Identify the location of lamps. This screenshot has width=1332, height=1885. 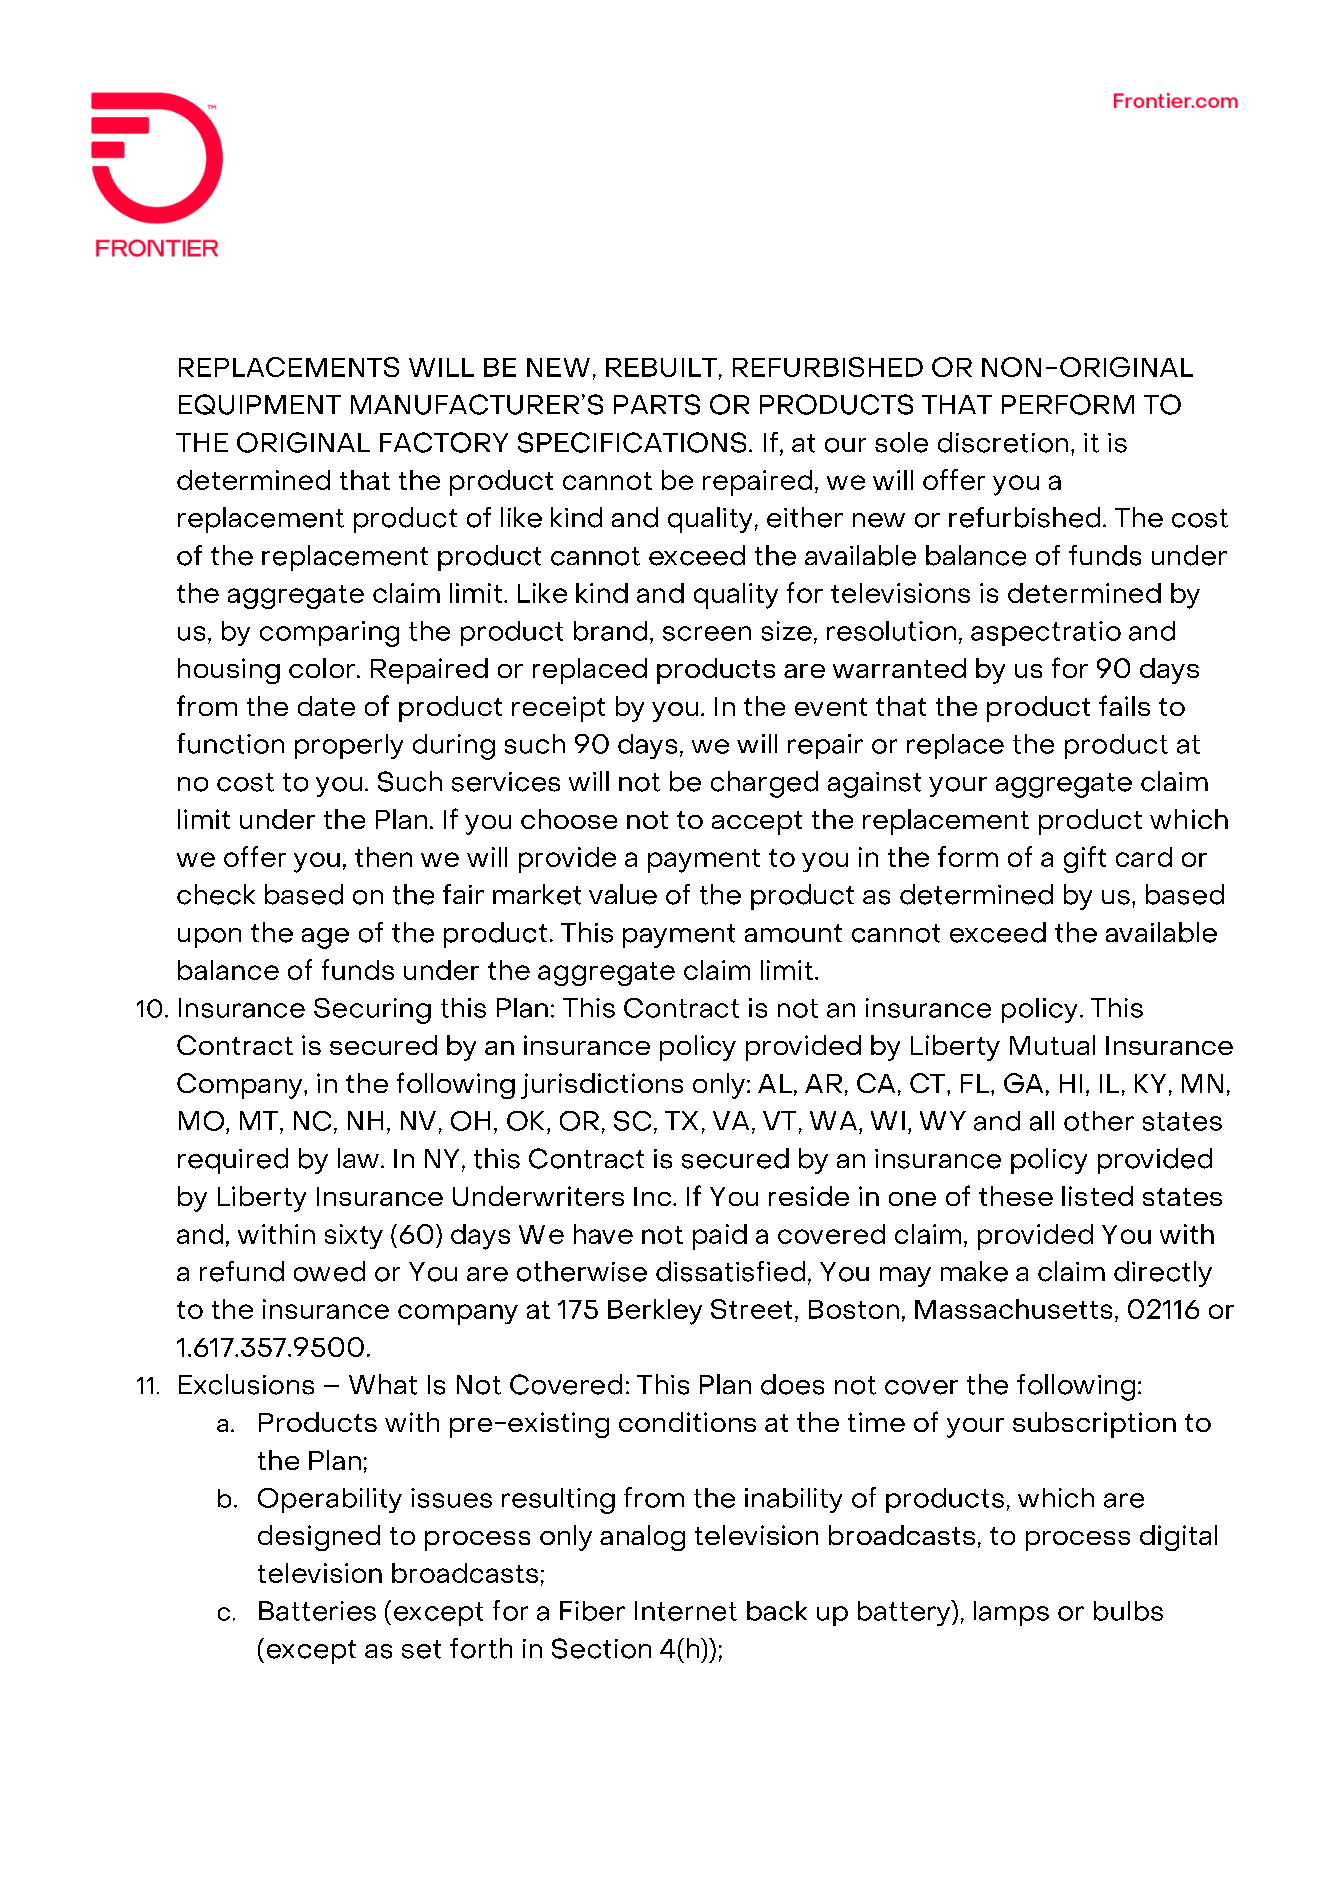
(1011, 1613).
